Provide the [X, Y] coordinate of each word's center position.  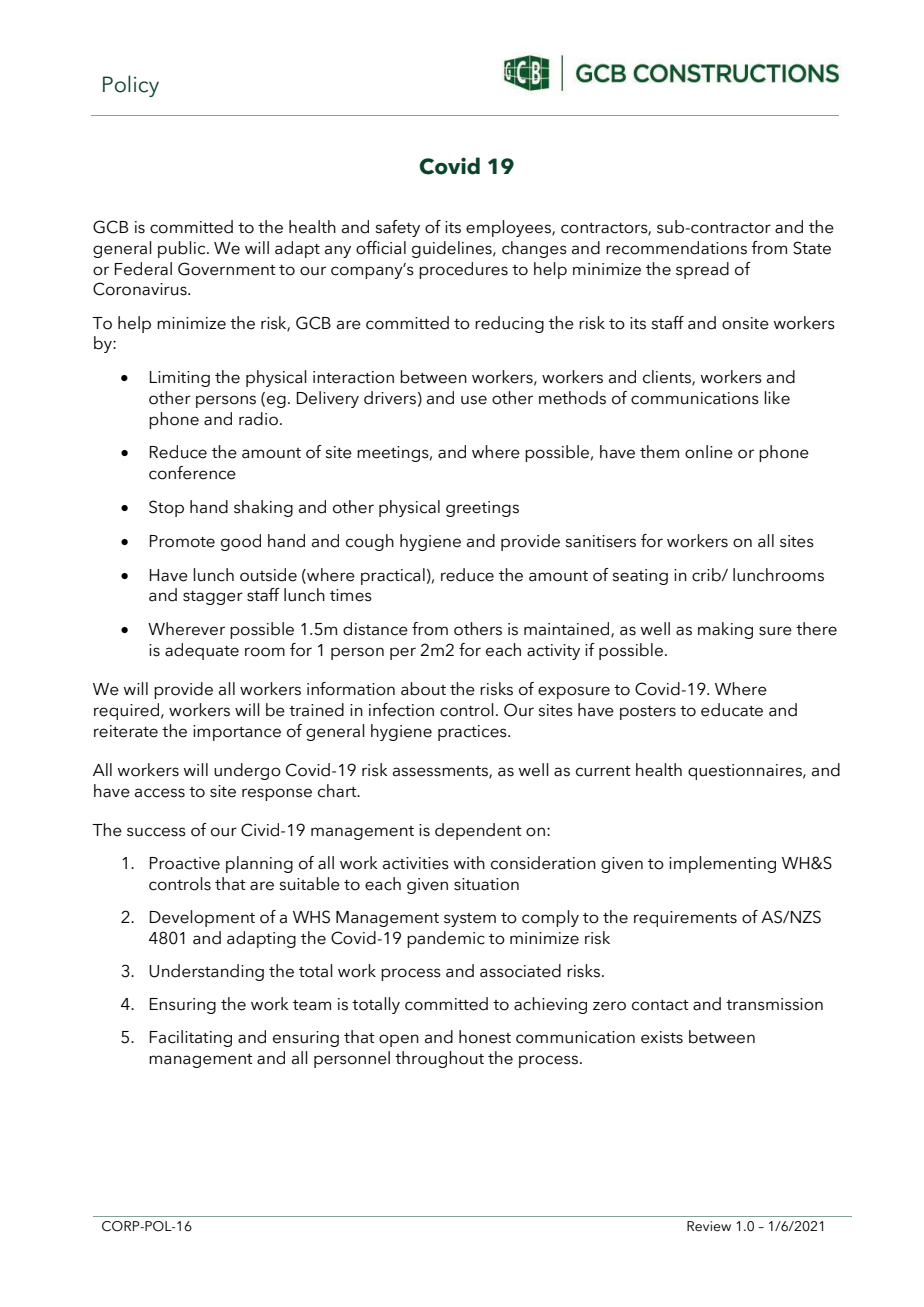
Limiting [180, 379]
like [777, 398]
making [725, 630]
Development [202, 918]
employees [509, 228]
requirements [685, 919]
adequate [202, 651]
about [423, 689]
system [470, 920]
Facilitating [191, 1038]
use [474, 400]
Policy [131, 86]
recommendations [676, 248]
